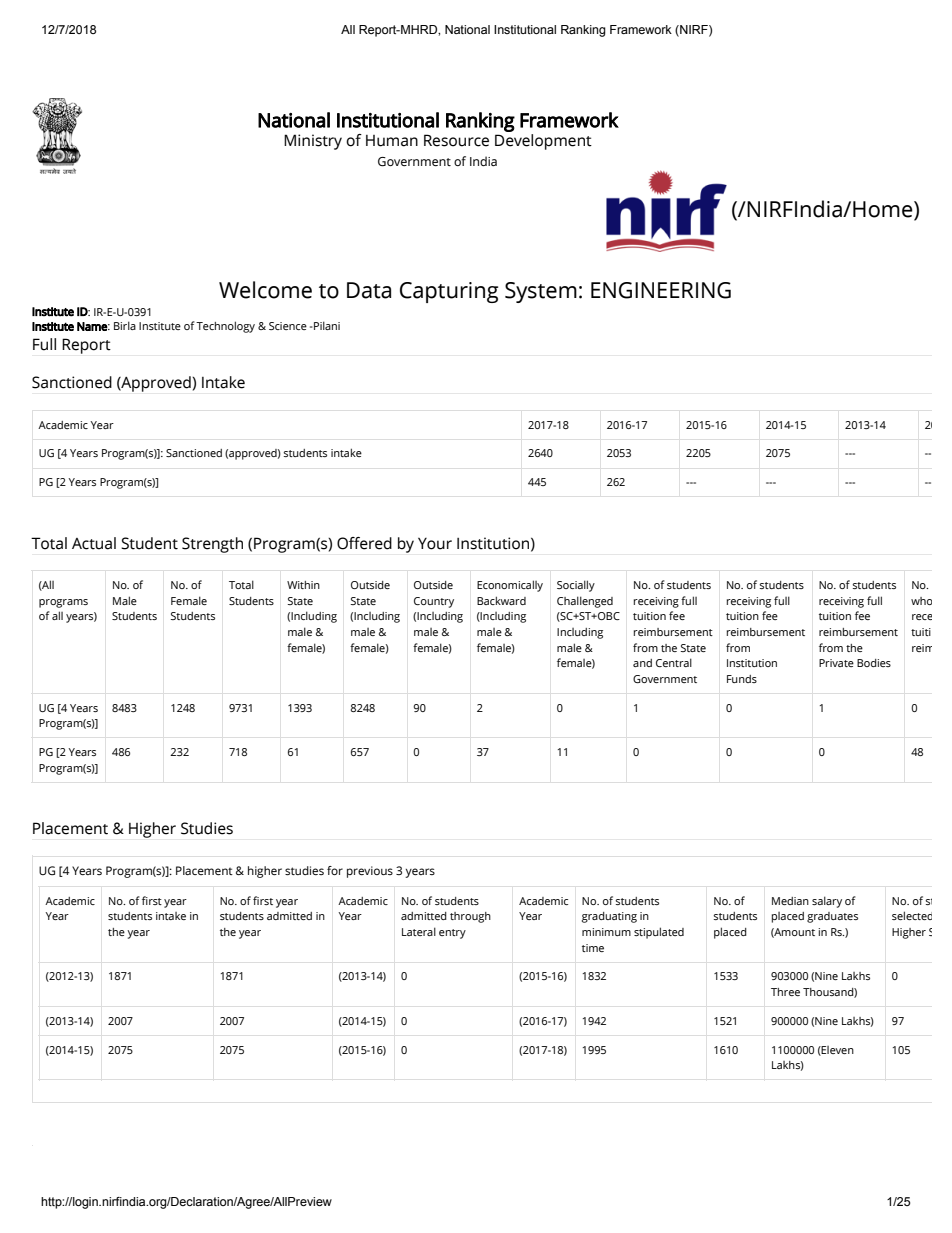 The image size is (952, 1233). I want to click on Within, so click(303, 585).
